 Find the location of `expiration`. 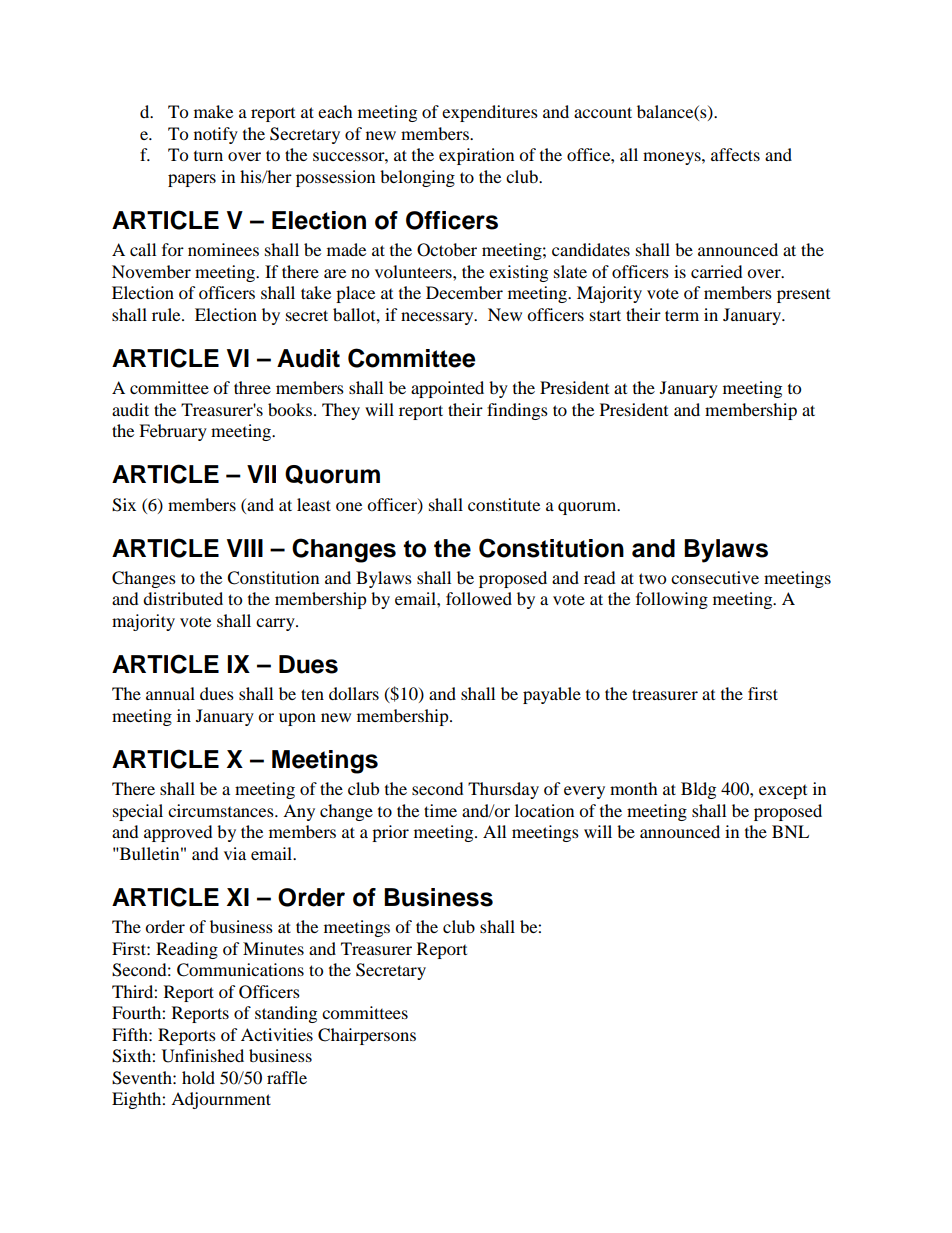

expiration is located at coordinates (476, 156).
